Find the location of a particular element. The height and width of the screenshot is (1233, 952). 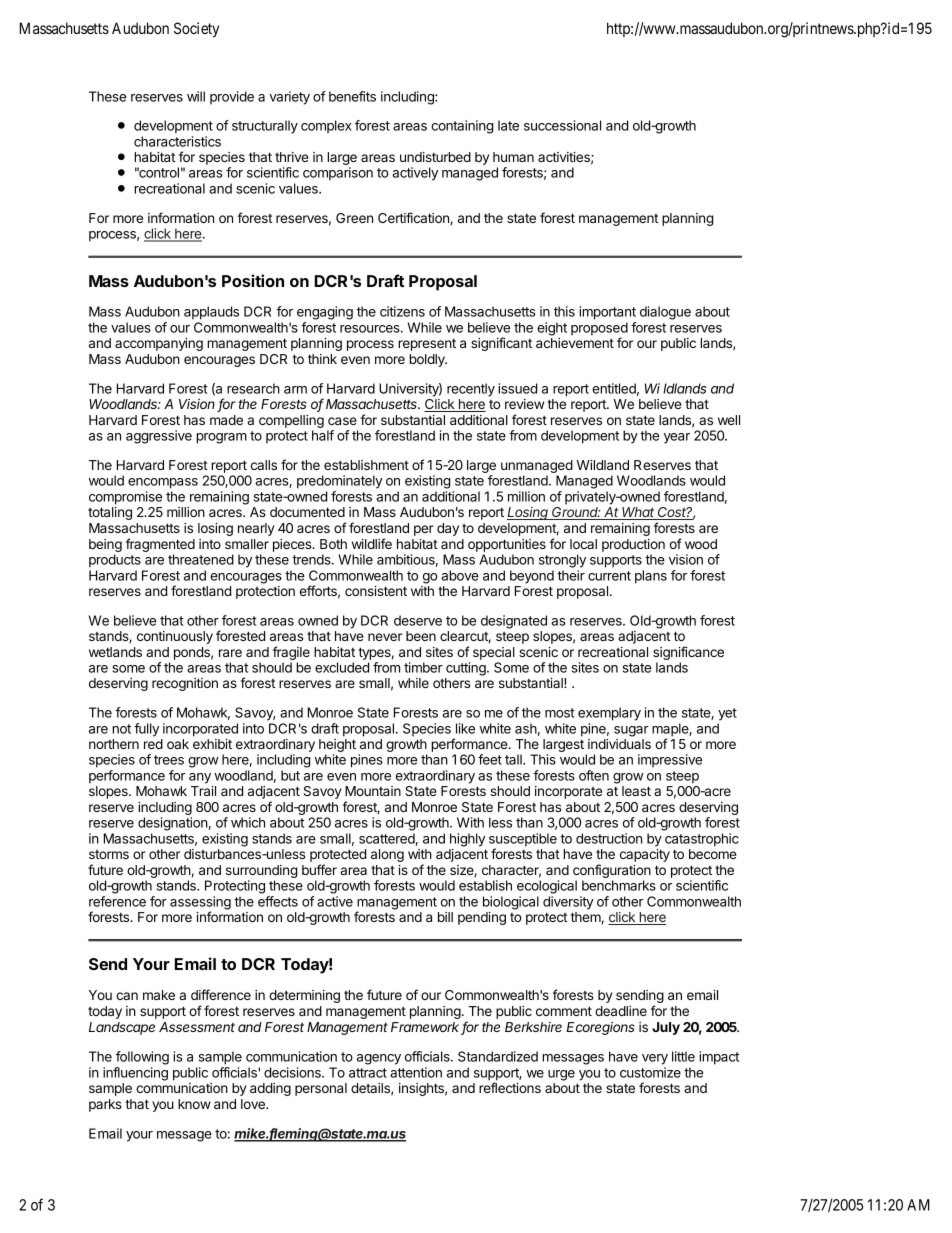

know is located at coordinates (194, 1104).
